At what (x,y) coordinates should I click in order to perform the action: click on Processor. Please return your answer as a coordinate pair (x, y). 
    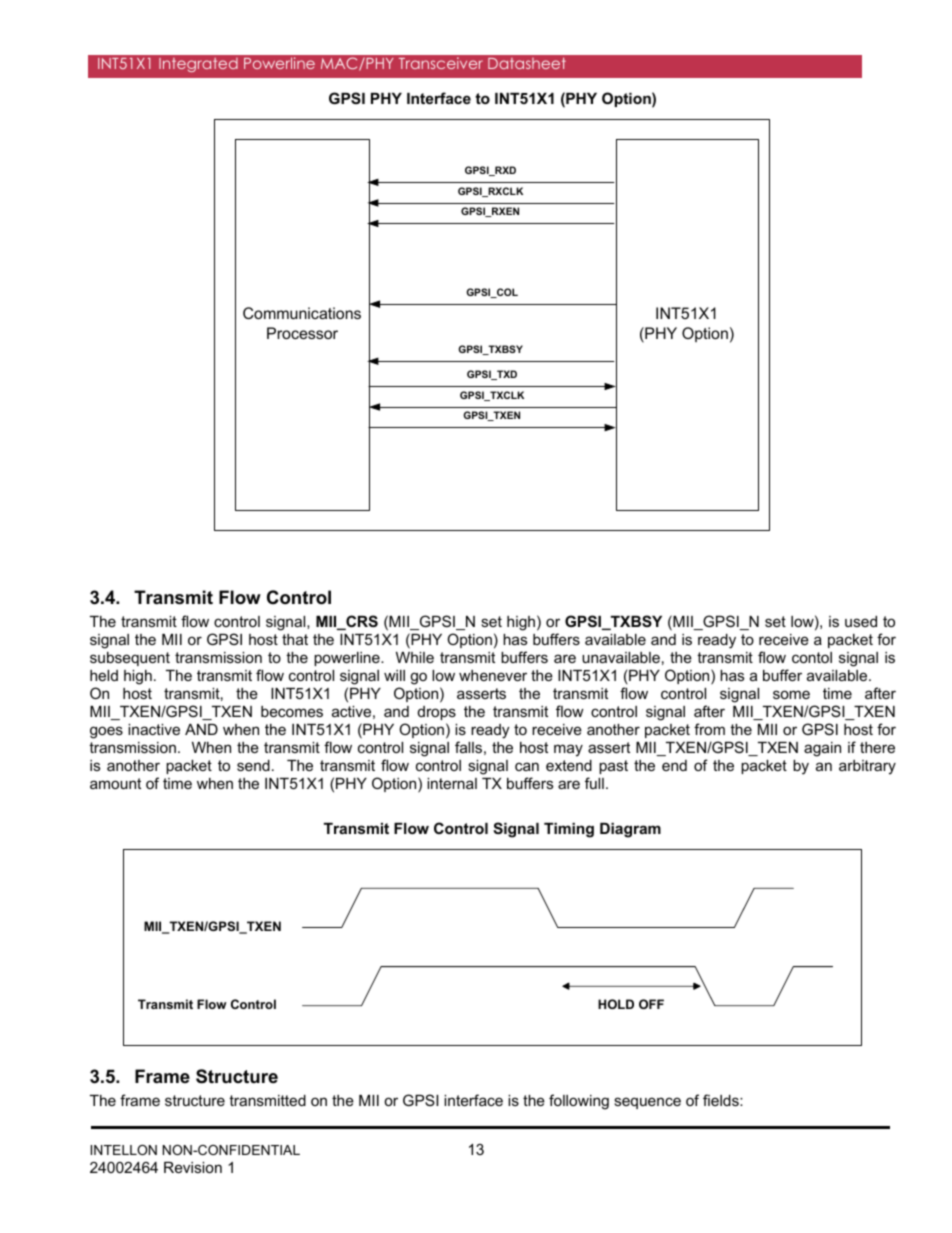
    Looking at the image, I should click on (302, 333).
